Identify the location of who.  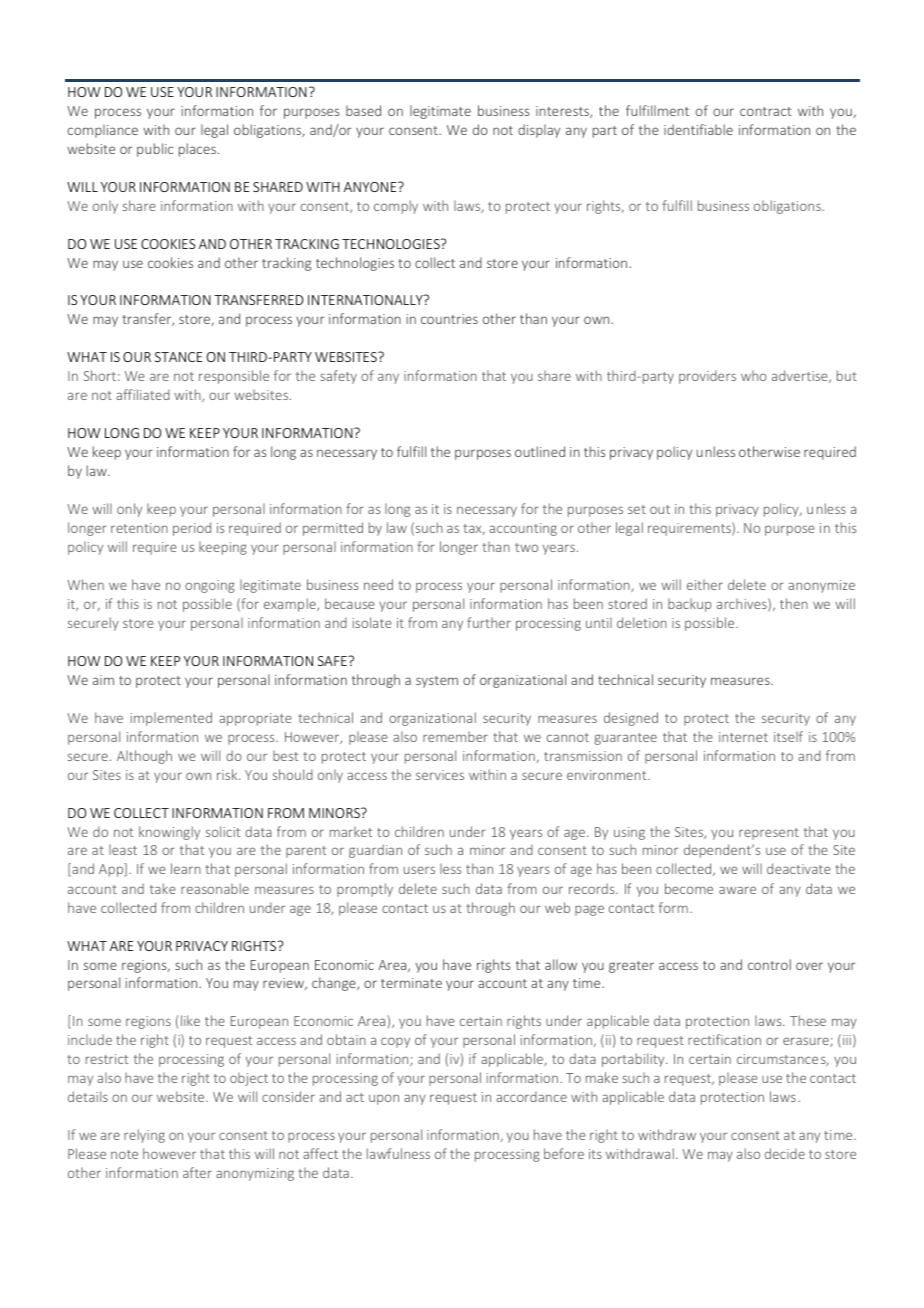
(754, 375).
